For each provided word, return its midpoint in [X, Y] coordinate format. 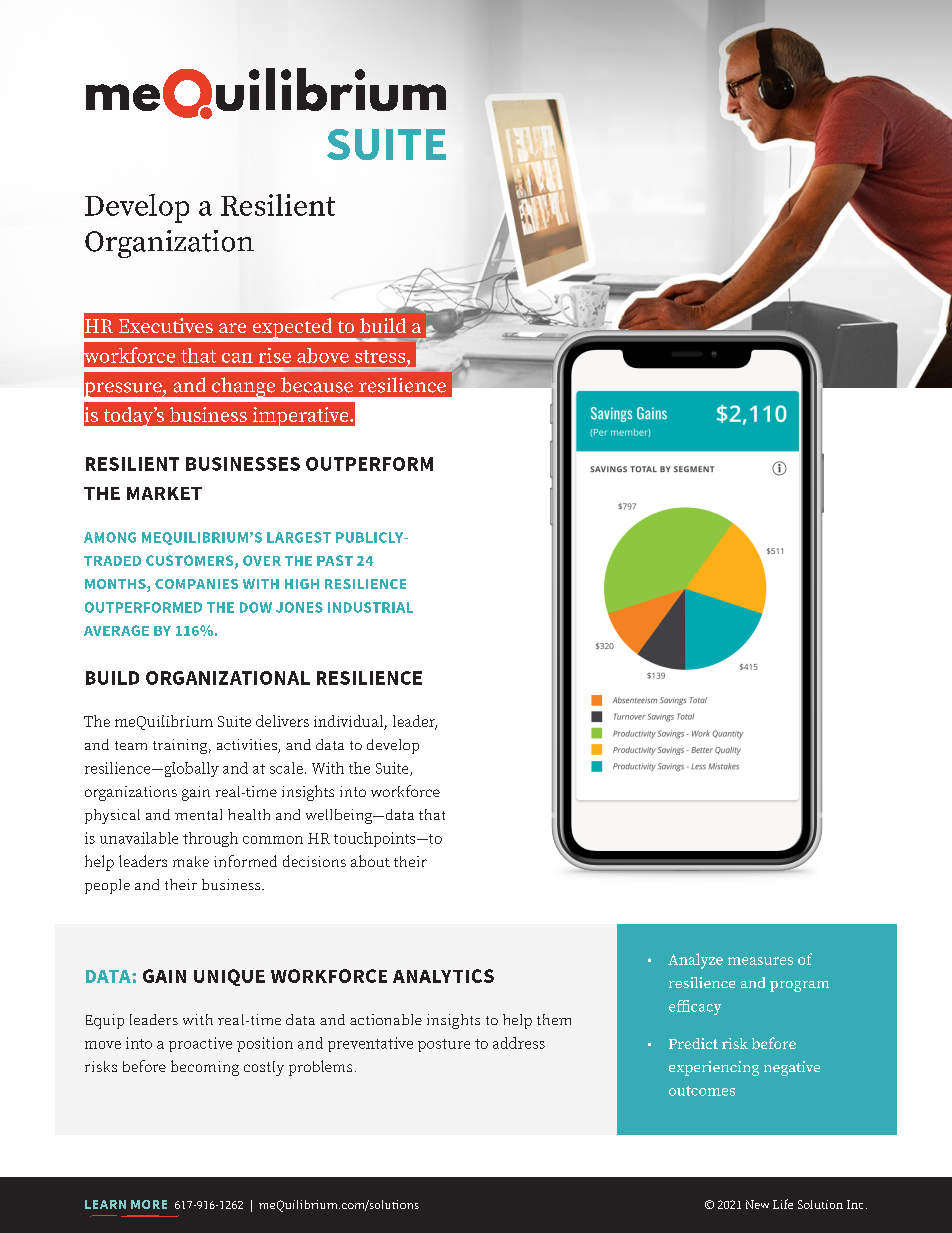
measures [760, 961]
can [237, 358]
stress [381, 356]
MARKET [164, 493]
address [519, 1043]
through [210, 839]
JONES [299, 607]
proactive [200, 1044]
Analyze [695, 961]
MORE [149, 1204]
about [370, 861]
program [799, 986]
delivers [282, 721]
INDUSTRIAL [370, 607]
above [323, 355]
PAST [335, 560]
